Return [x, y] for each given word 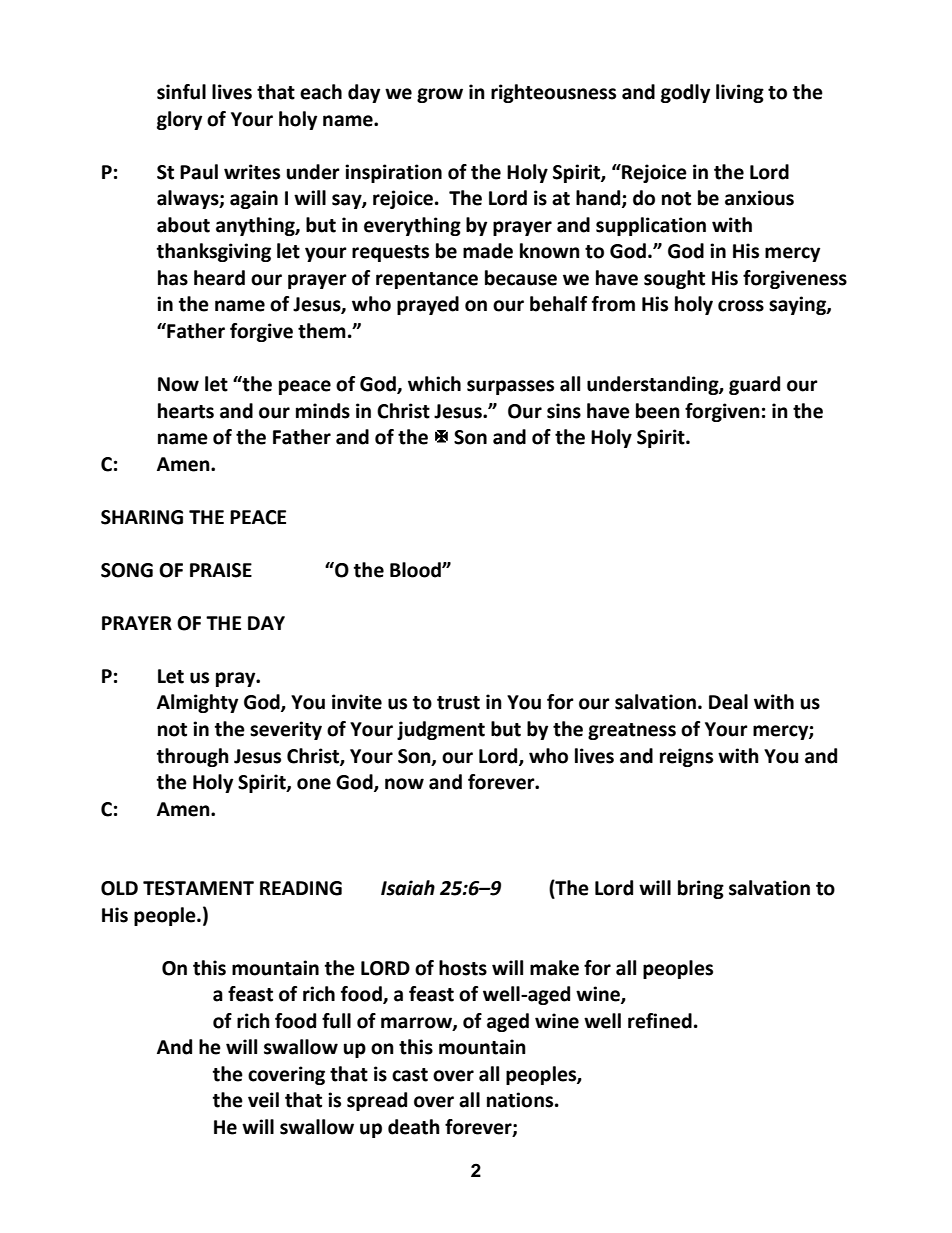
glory [179, 120]
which [434, 384]
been [658, 411]
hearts [186, 411]
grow [440, 95]
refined [660, 1021]
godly [685, 93]
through [193, 757]
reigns [686, 757]
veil [263, 1100]
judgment [441, 730]
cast [410, 1075]
